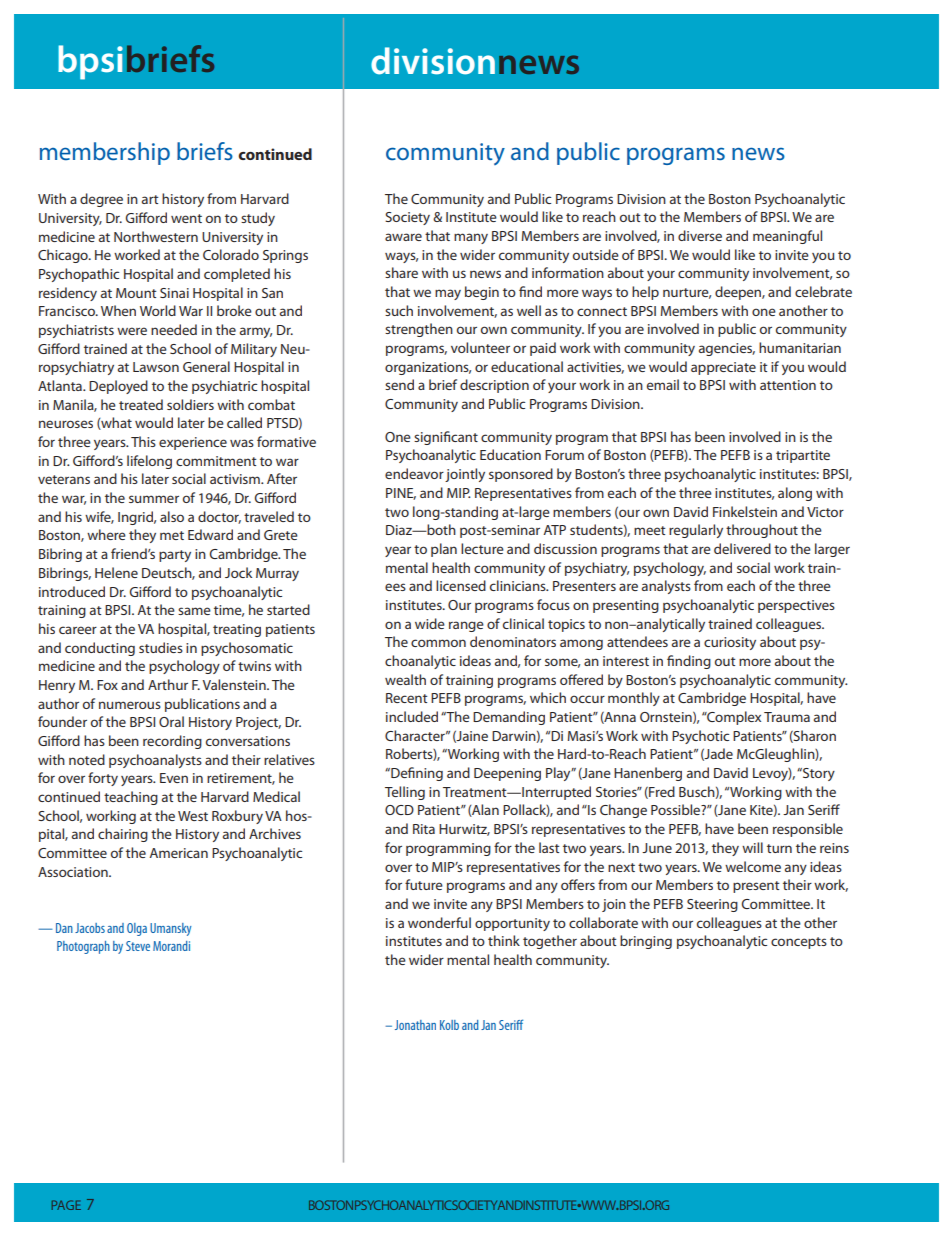  What do you see at coordinates (753, 866) in the document?
I see `welcome` at bounding box center [753, 866].
